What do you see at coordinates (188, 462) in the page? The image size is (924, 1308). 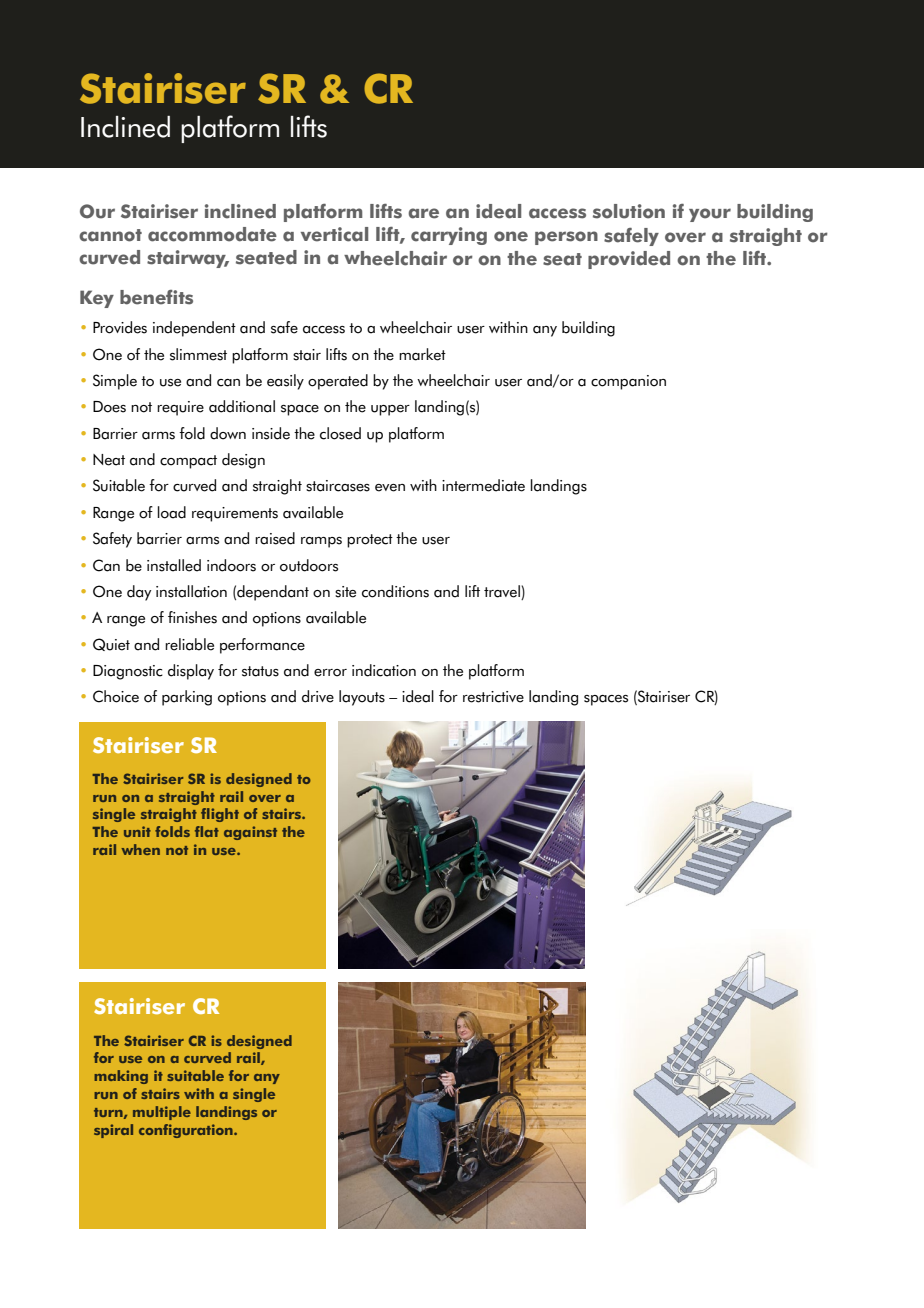 I see `compact` at bounding box center [188, 462].
